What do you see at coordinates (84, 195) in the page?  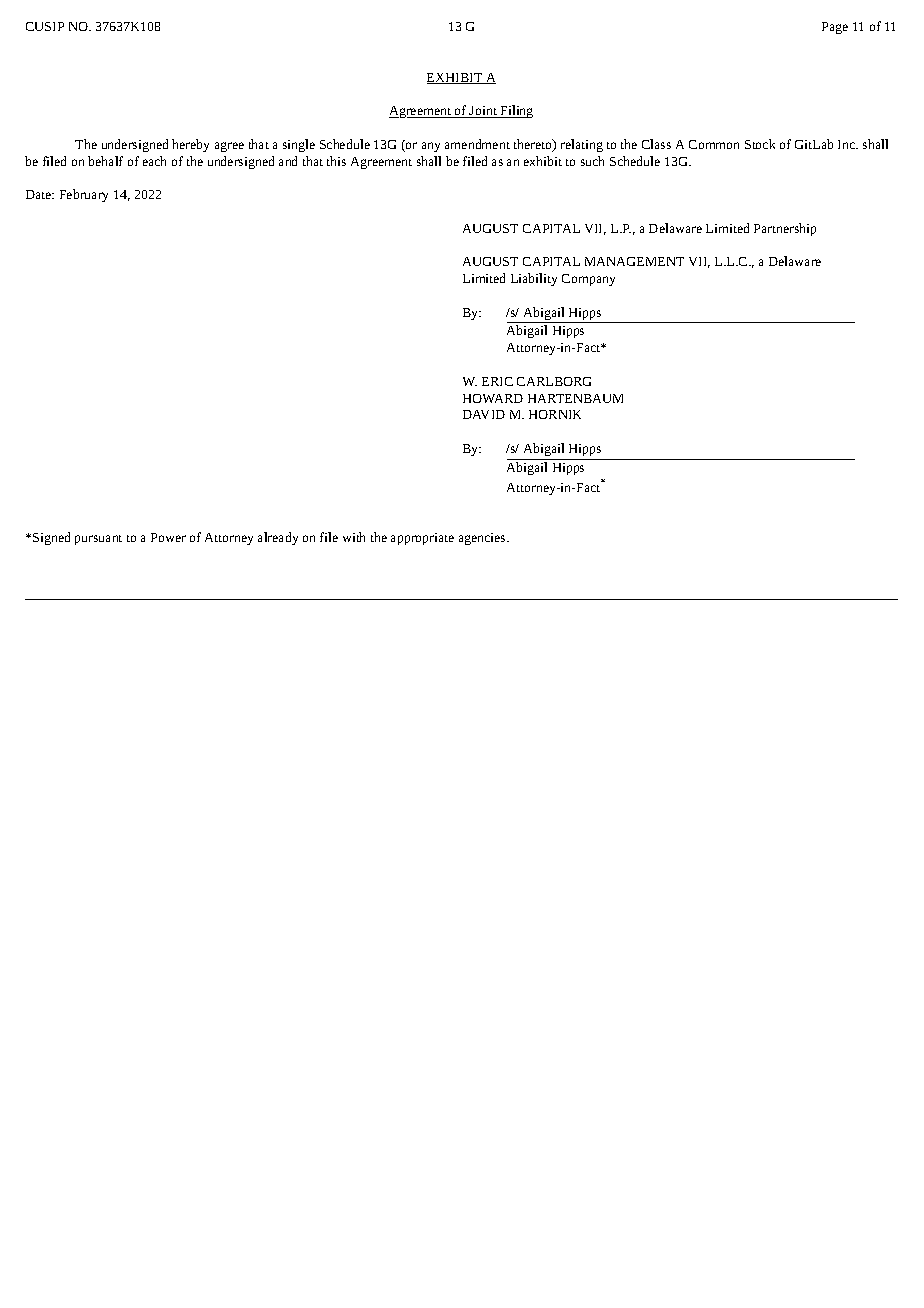 I see `February` at bounding box center [84, 195].
